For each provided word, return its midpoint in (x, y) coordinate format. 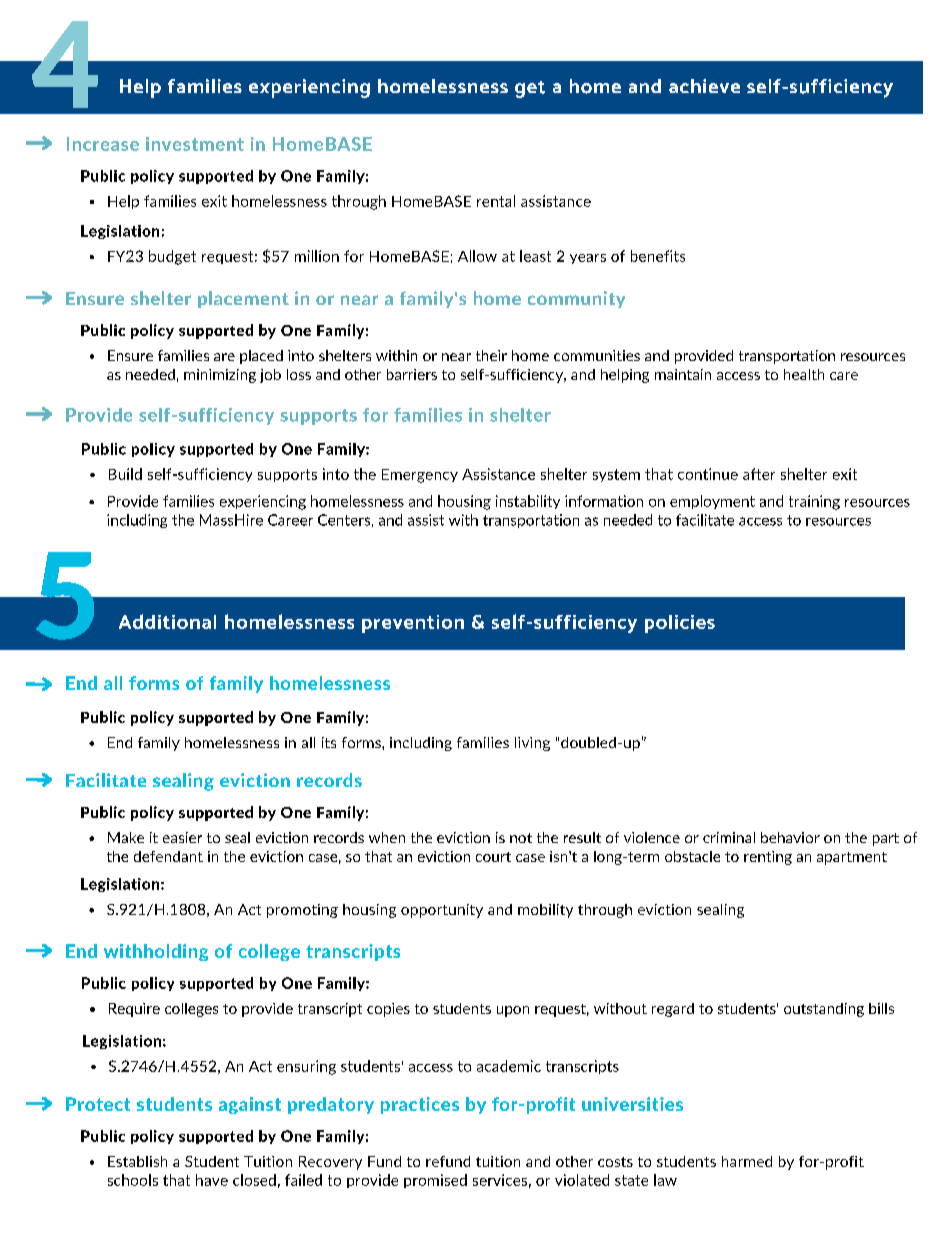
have (212, 1180)
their (491, 355)
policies (680, 624)
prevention (413, 624)
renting (768, 858)
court (493, 857)
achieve (704, 86)
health (804, 374)
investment (195, 144)
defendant (168, 856)
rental (496, 201)
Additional (167, 621)
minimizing (220, 376)
